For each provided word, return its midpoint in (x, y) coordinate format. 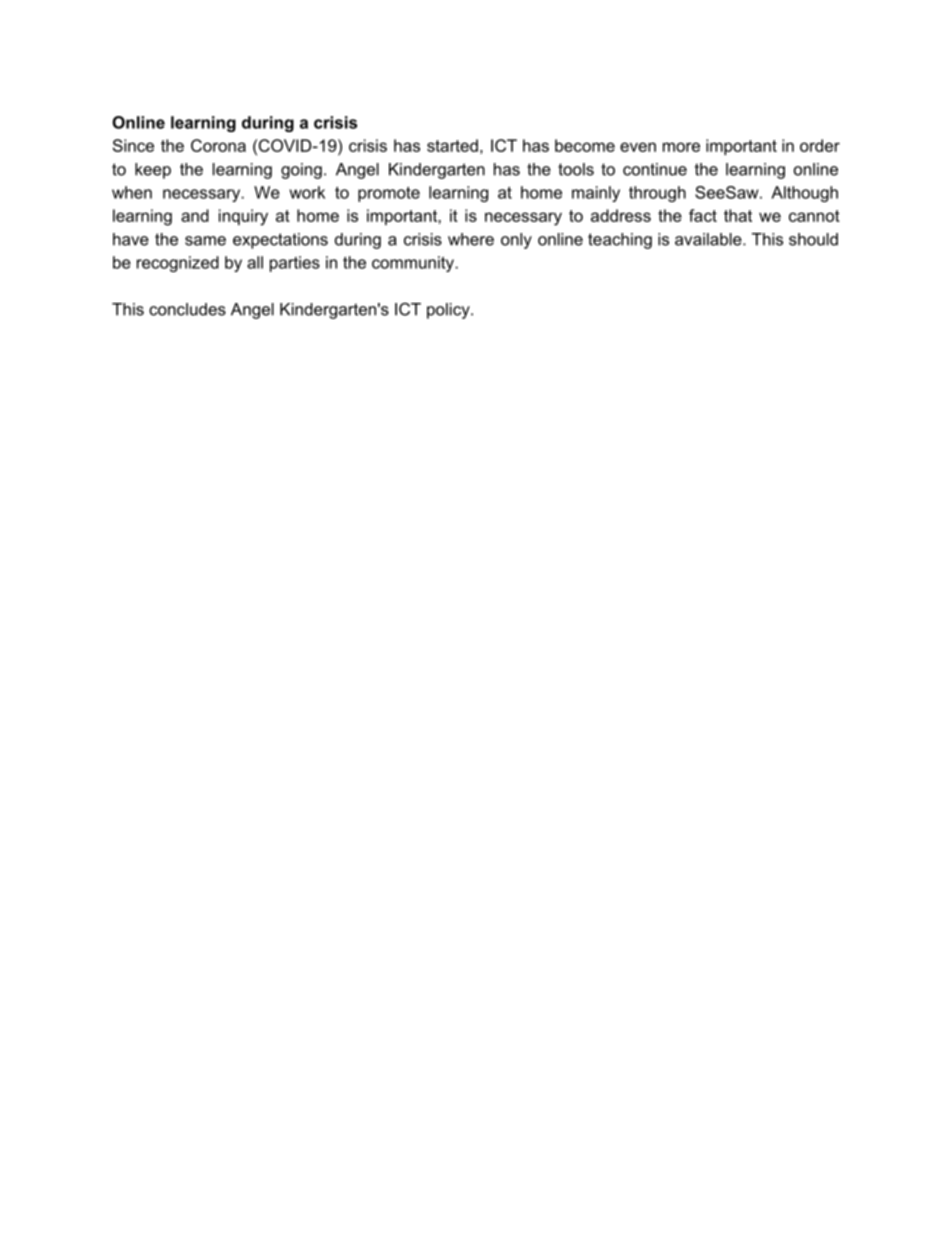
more (681, 147)
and (195, 215)
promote (389, 194)
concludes (187, 309)
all (255, 262)
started (452, 145)
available (709, 239)
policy (449, 311)
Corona (218, 145)
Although (804, 194)
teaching (620, 241)
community (414, 264)
